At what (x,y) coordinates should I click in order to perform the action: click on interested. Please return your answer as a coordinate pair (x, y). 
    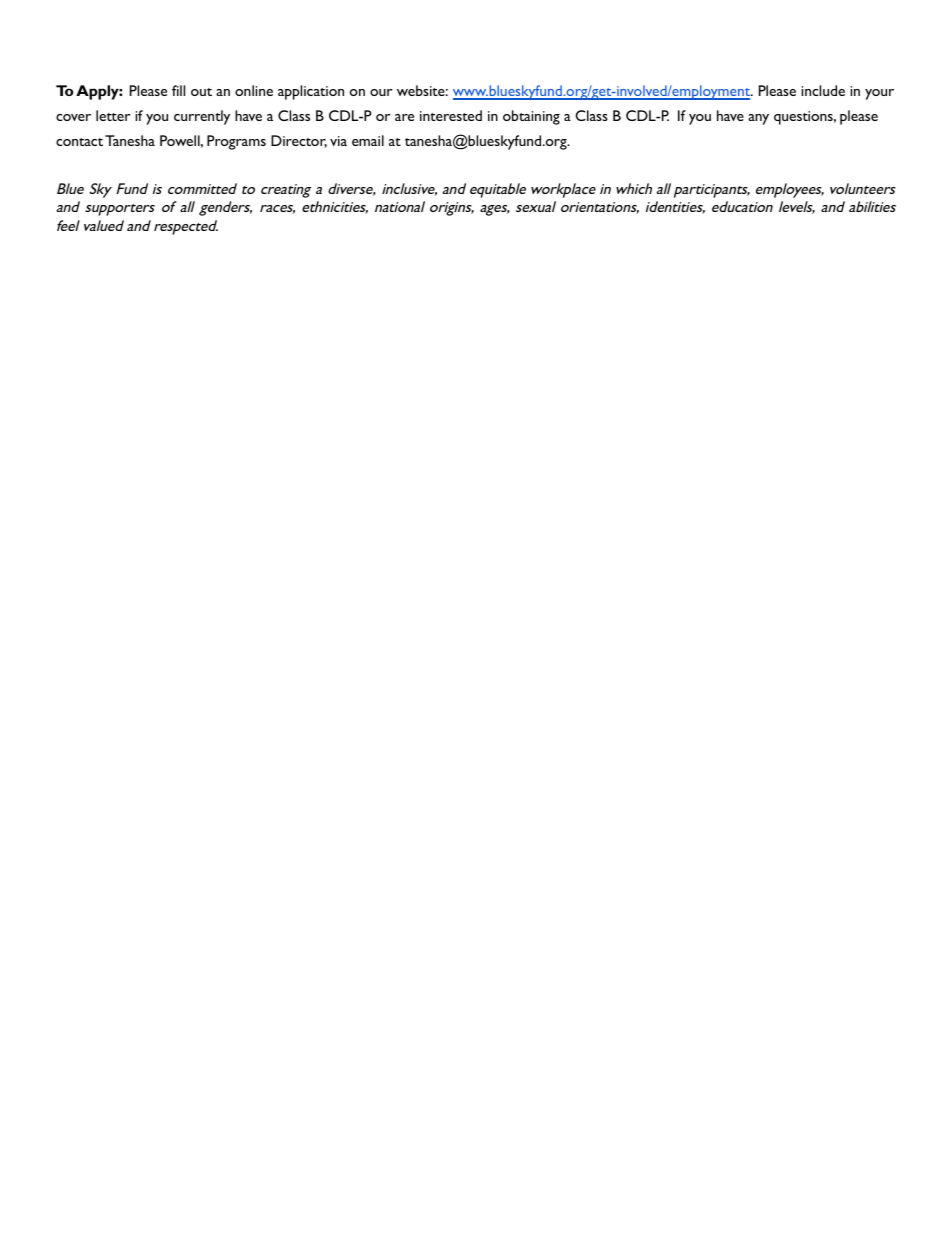
    Looking at the image, I should click on (451, 115).
